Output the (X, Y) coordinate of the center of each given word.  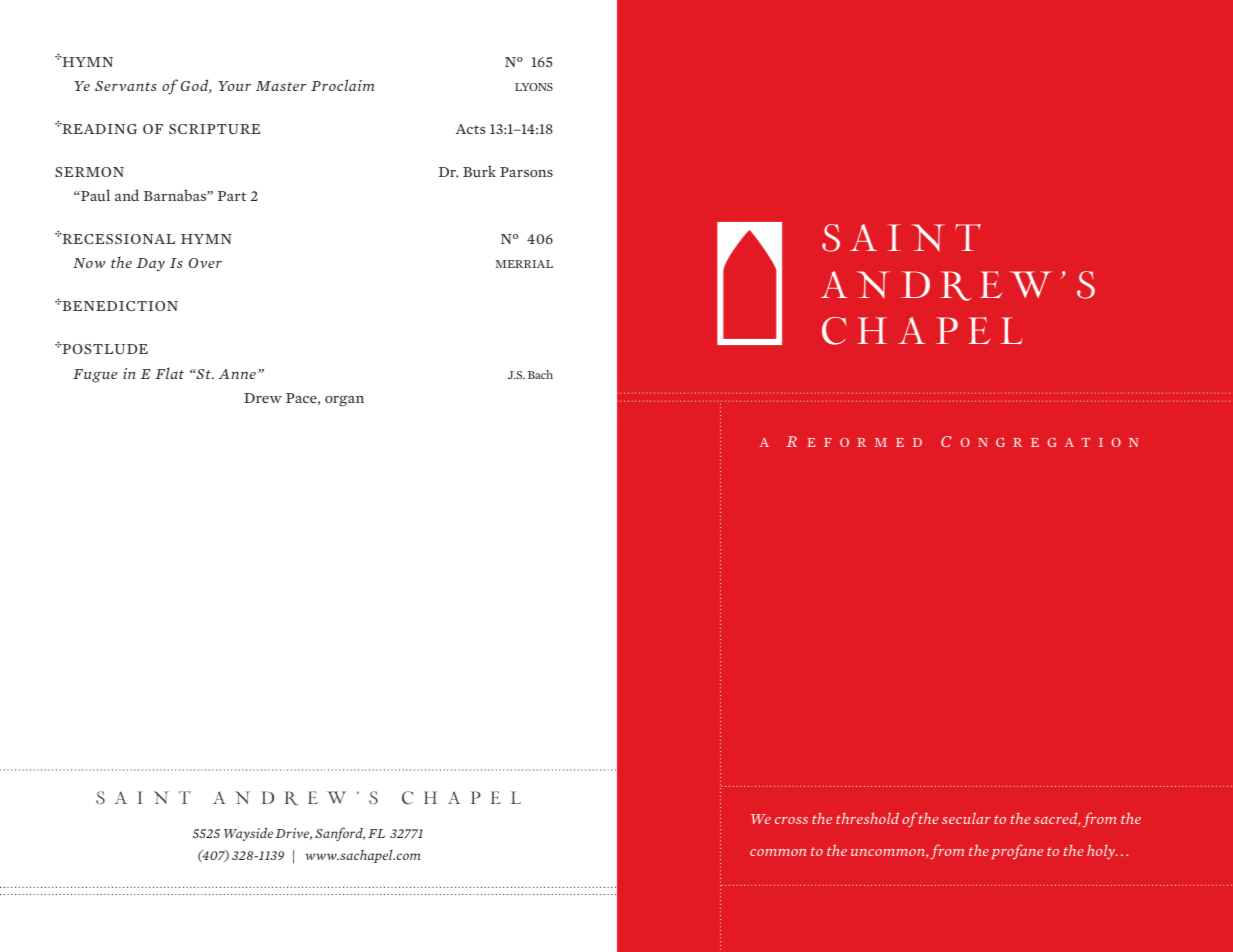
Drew (263, 398)
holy (1102, 851)
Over (205, 263)
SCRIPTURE (214, 129)
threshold (867, 818)
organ (344, 401)
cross (791, 820)
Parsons (526, 172)
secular (966, 818)
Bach (540, 374)
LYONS (534, 87)
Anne (237, 374)
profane (1017, 851)
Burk (479, 171)
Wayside (248, 834)
